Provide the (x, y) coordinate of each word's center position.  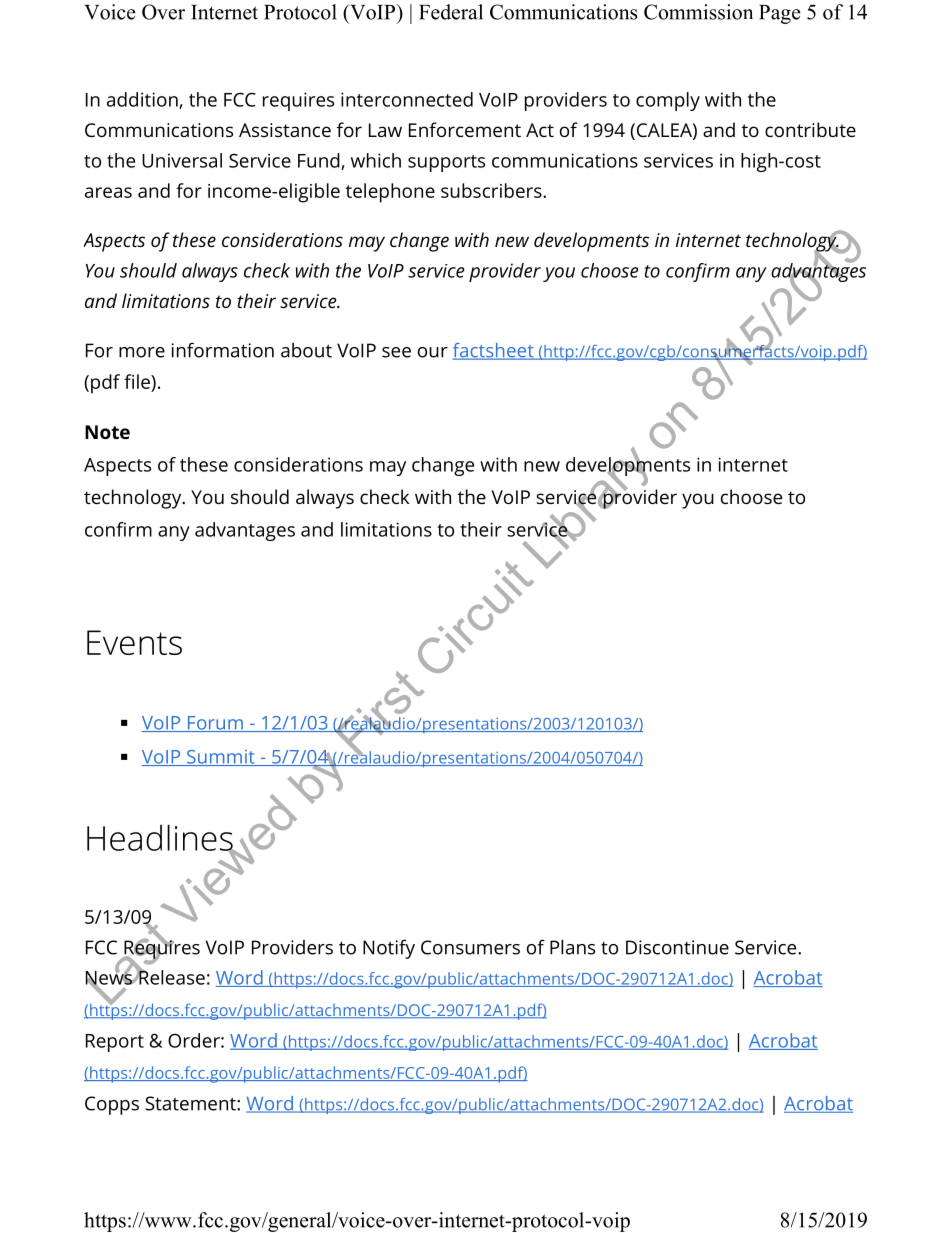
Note (107, 432)
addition (143, 100)
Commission (698, 12)
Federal (451, 12)
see (396, 352)
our (433, 352)
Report (115, 1043)
